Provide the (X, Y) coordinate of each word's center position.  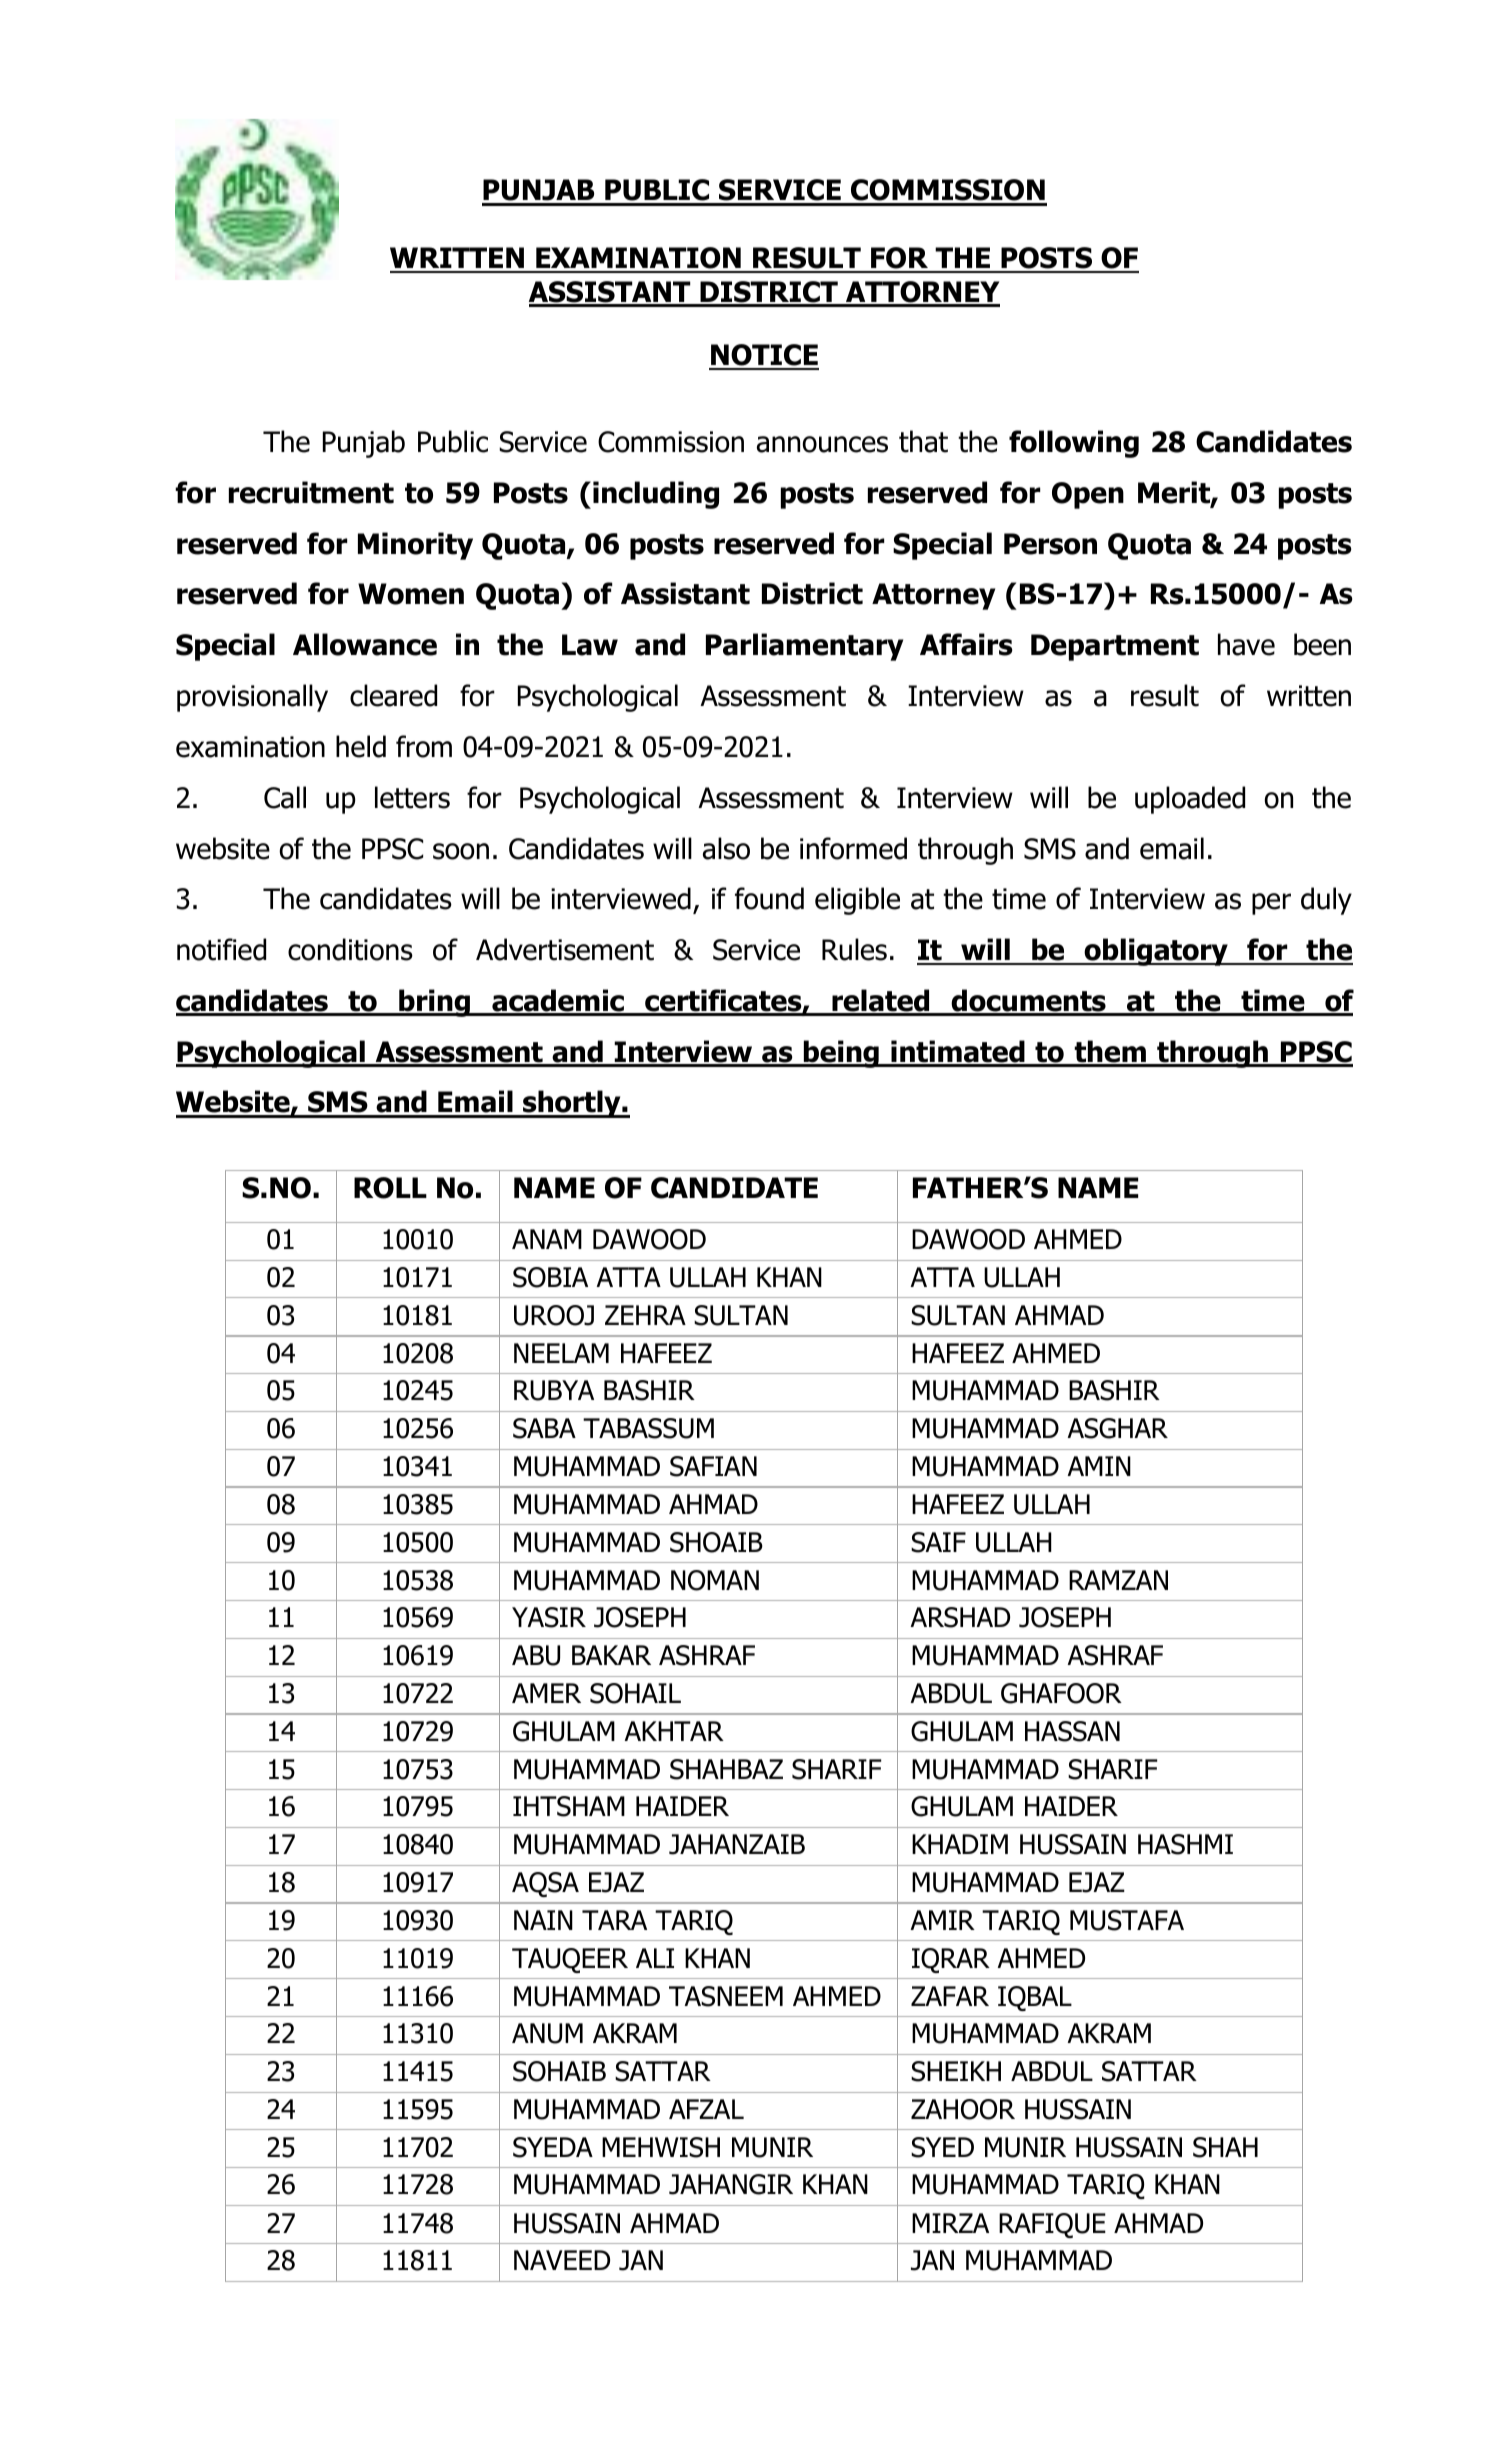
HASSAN (1072, 1731)
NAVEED (562, 2260)
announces (822, 444)
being (841, 1054)
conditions (350, 949)
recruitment (311, 492)
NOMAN (715, 1580)
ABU (536, 1655)
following (1074, 444)
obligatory (1156, 952)
